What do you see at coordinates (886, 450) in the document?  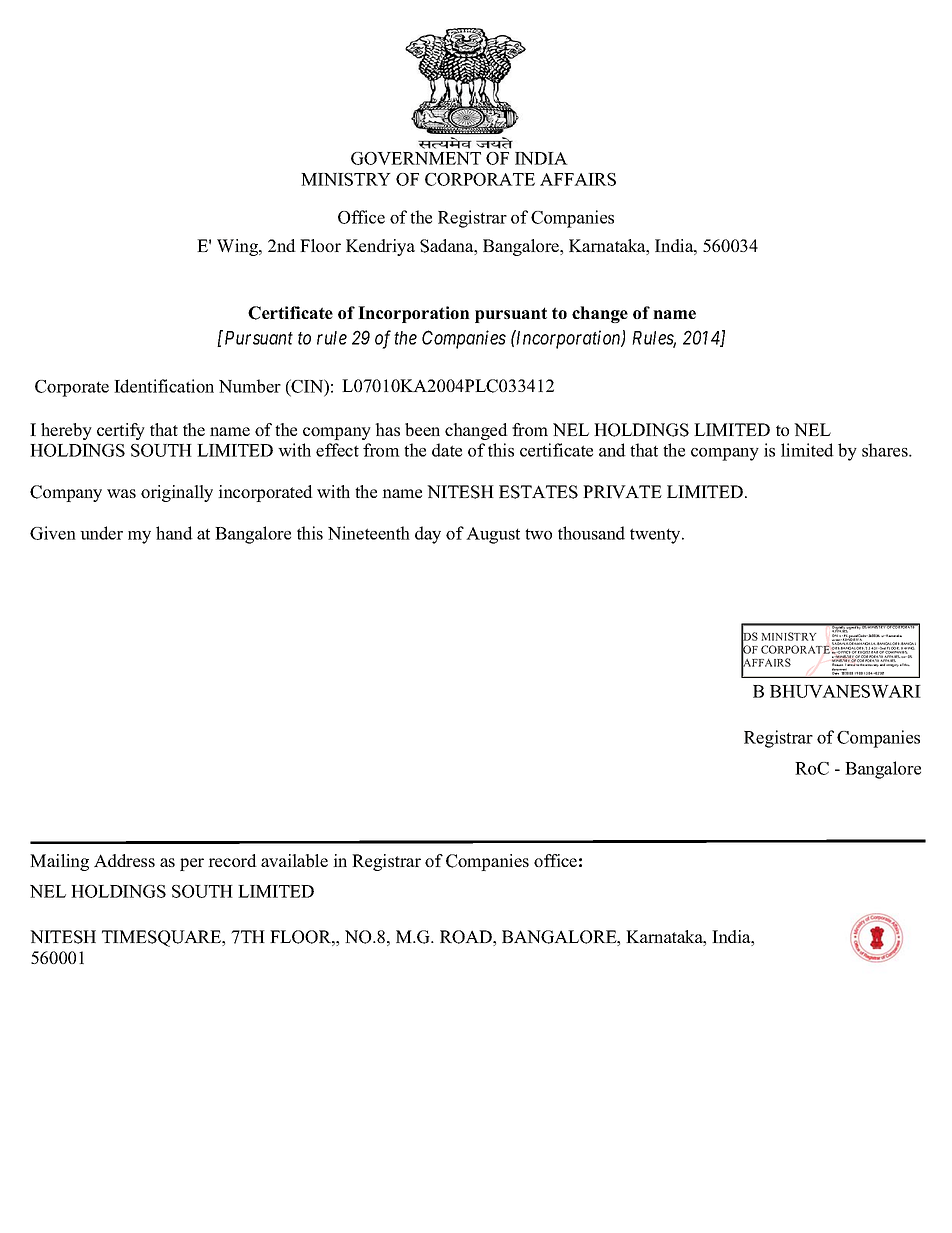 I see `shares` at bounding box center [886, 450].
